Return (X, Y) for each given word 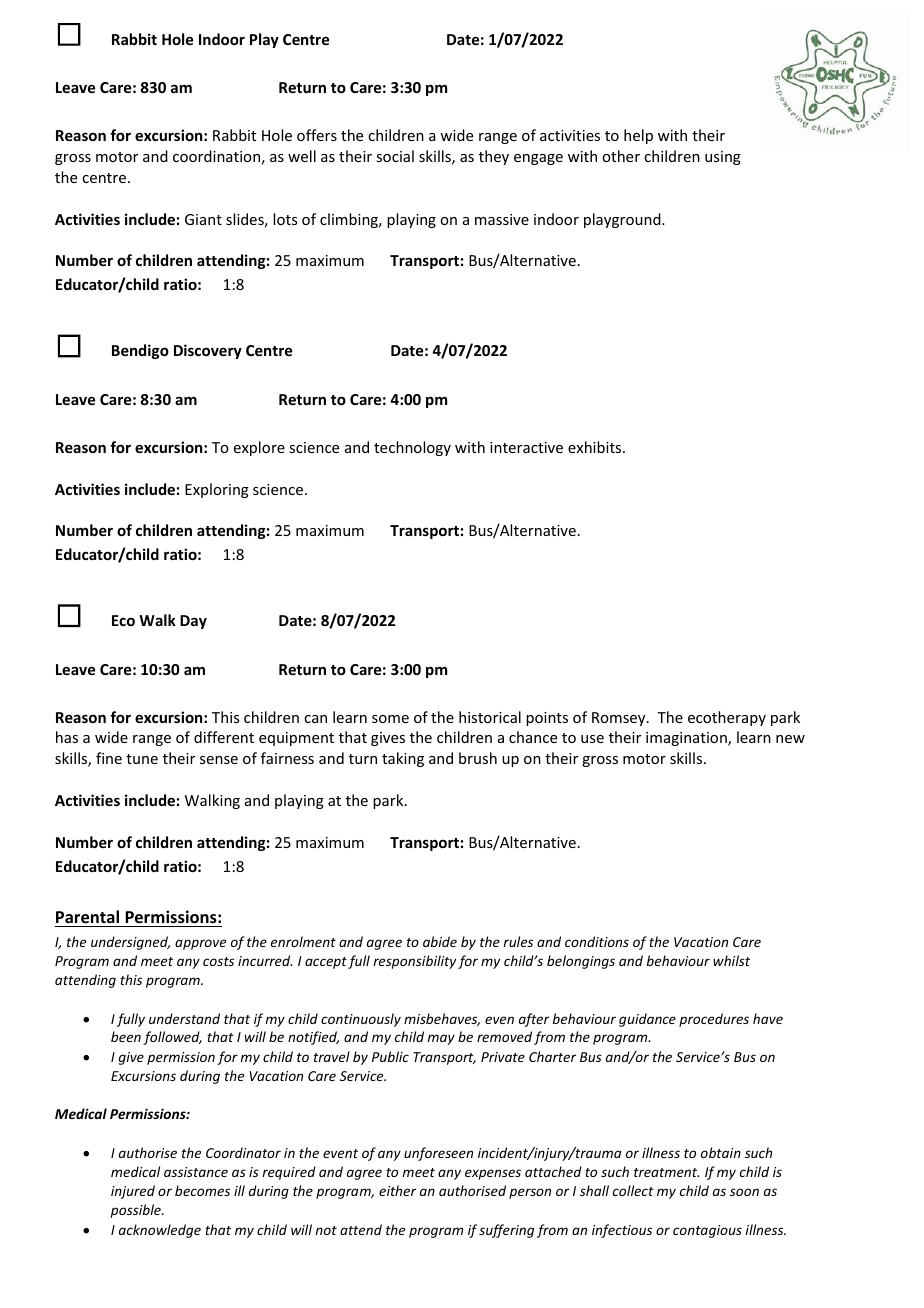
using (723, 158)
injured (133, 1192)
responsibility (414, 962)
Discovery (208, 351)
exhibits (596, 447)
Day (193, 622)
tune (142, 759)
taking (403, 759)
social (395, 156)
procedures (714, 1020)
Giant (203, 219)
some (390, 719)
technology (412, 448)
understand (184, 1018)
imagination (687, 739)
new (790, 739)
